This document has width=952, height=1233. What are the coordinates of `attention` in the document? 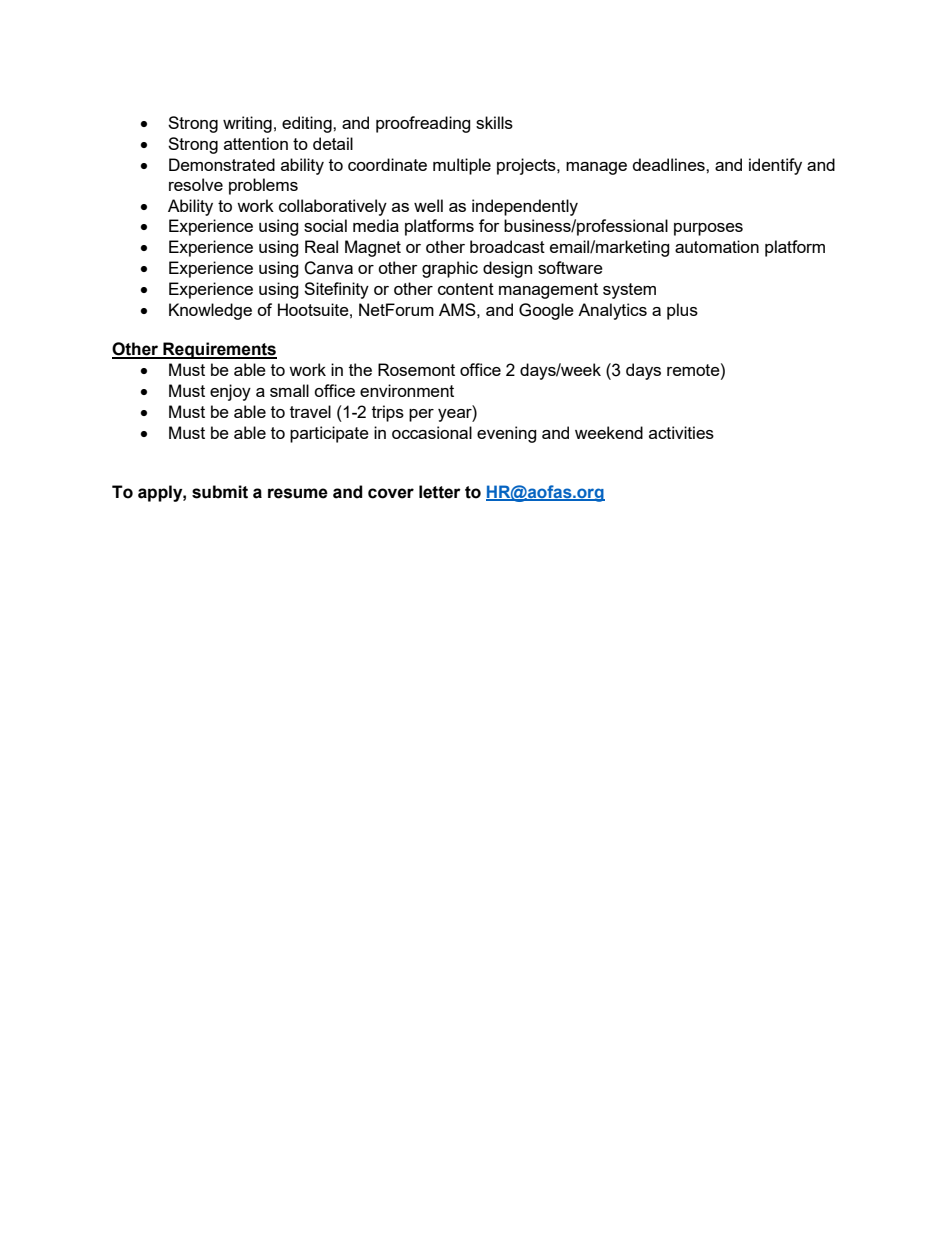 It's located at (256, 143).
